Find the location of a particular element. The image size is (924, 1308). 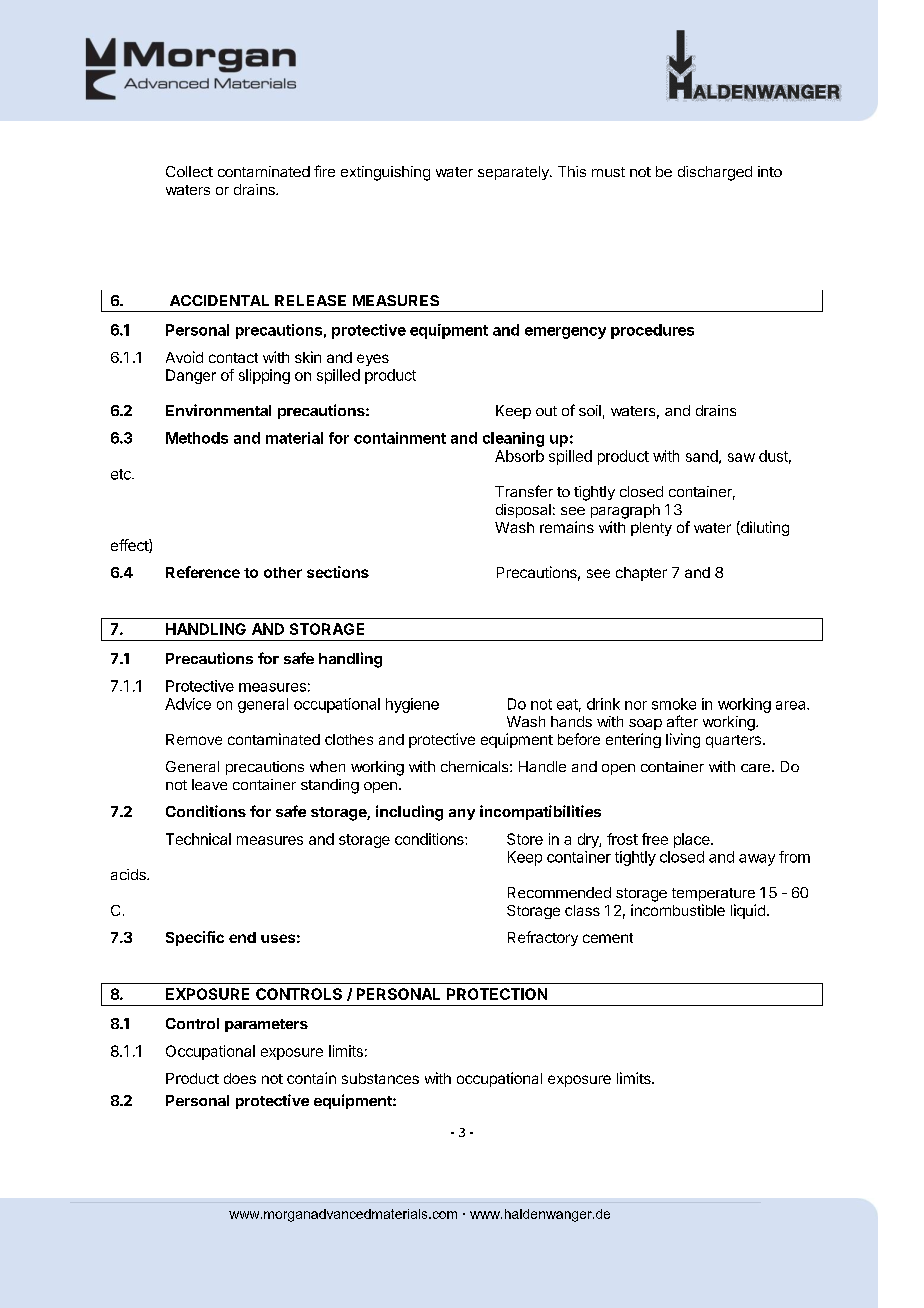

separately is located at coordinates (514, 173).
